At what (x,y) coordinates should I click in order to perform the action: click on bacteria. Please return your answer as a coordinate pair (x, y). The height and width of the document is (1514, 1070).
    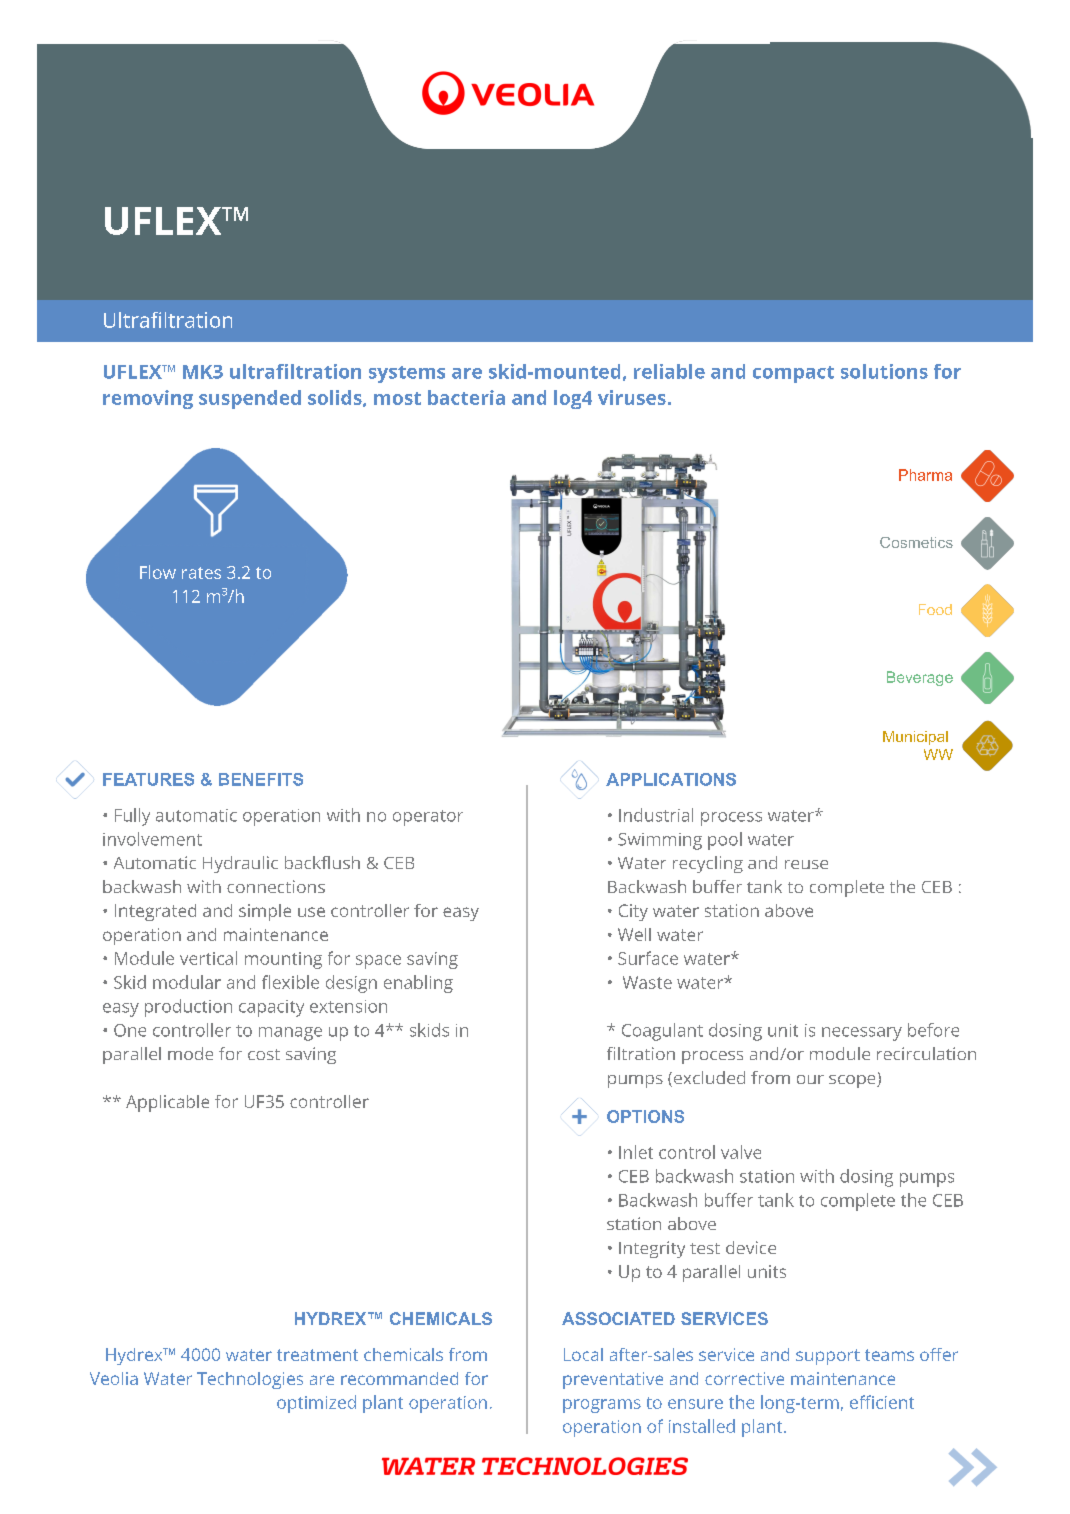
    Looking at the image, I should click on (466, 397).
